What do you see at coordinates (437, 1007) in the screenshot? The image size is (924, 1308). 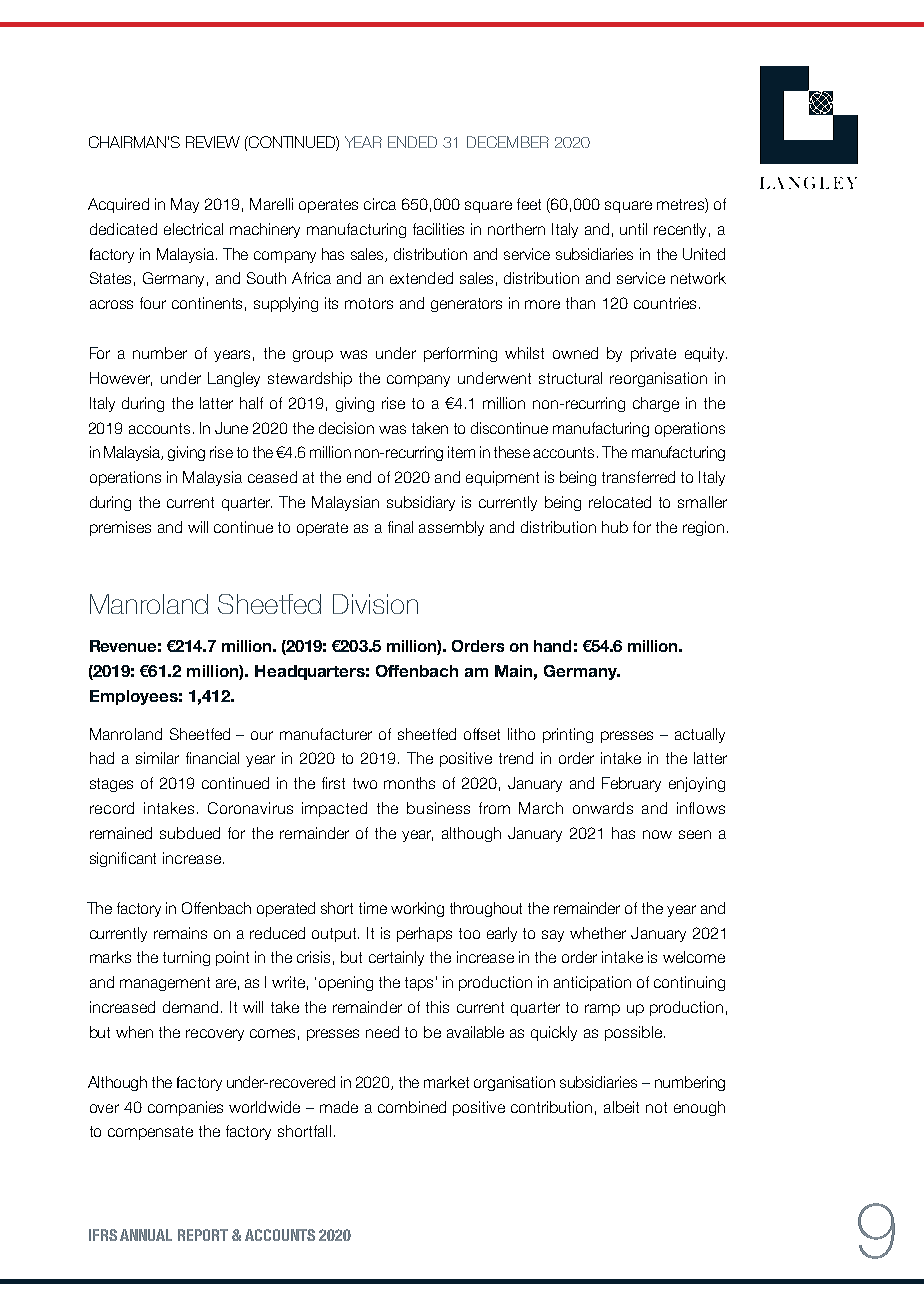 I see `this` at bounding box center [437, 1007].
